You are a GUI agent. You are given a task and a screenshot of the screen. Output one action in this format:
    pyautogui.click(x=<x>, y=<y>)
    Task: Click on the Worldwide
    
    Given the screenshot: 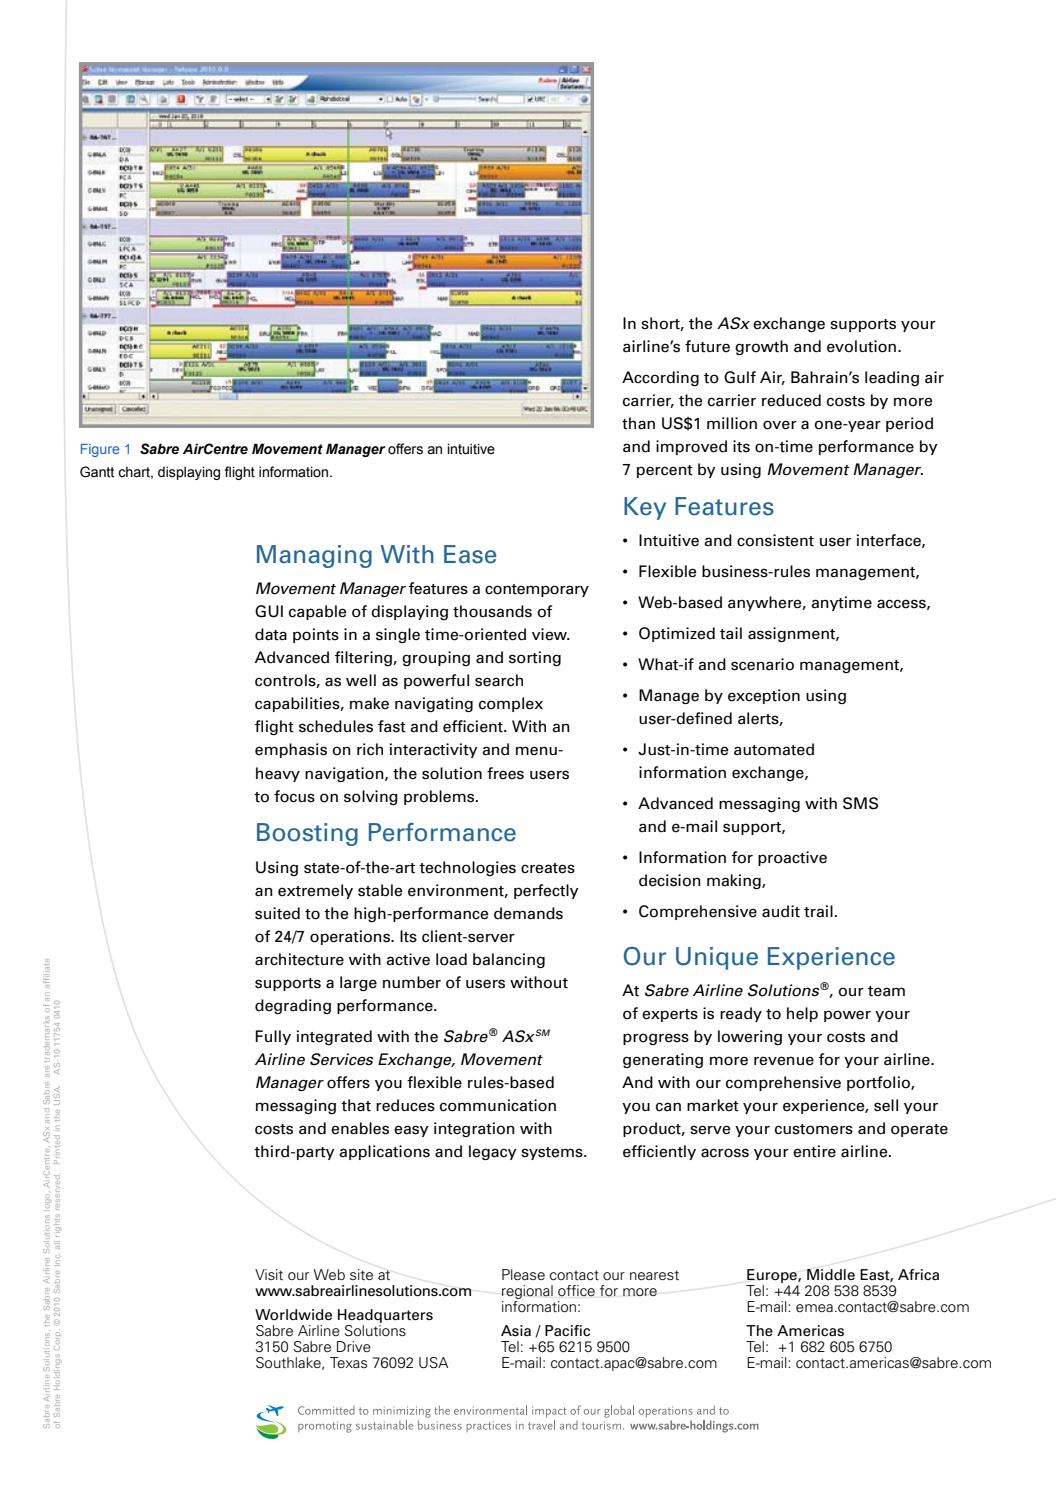 What is the action you would take?
    pyautogui.click(x=293, y=1315)
